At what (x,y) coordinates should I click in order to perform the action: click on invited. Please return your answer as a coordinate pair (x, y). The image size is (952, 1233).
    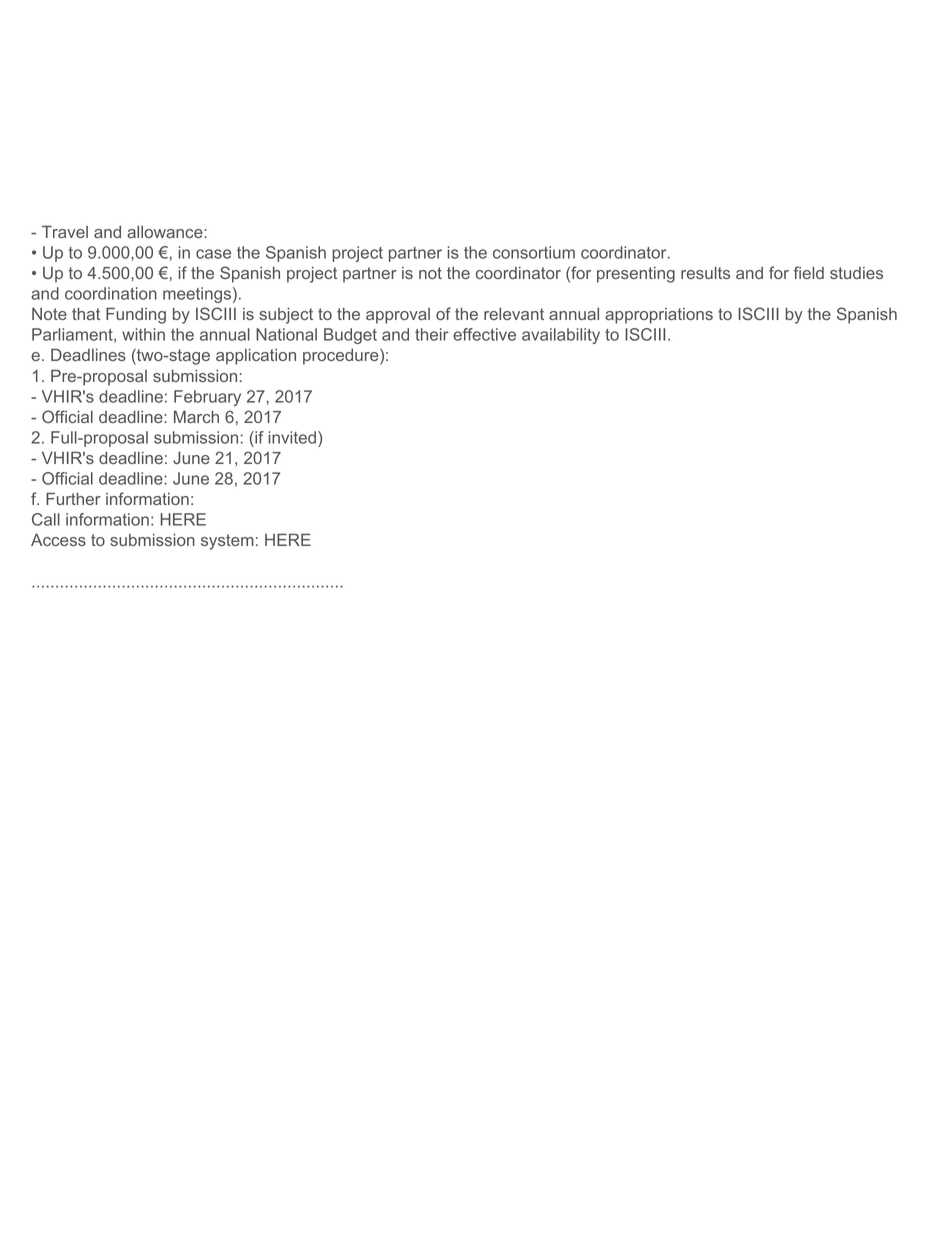
    Looking at the image, I should click on (292, 437).
